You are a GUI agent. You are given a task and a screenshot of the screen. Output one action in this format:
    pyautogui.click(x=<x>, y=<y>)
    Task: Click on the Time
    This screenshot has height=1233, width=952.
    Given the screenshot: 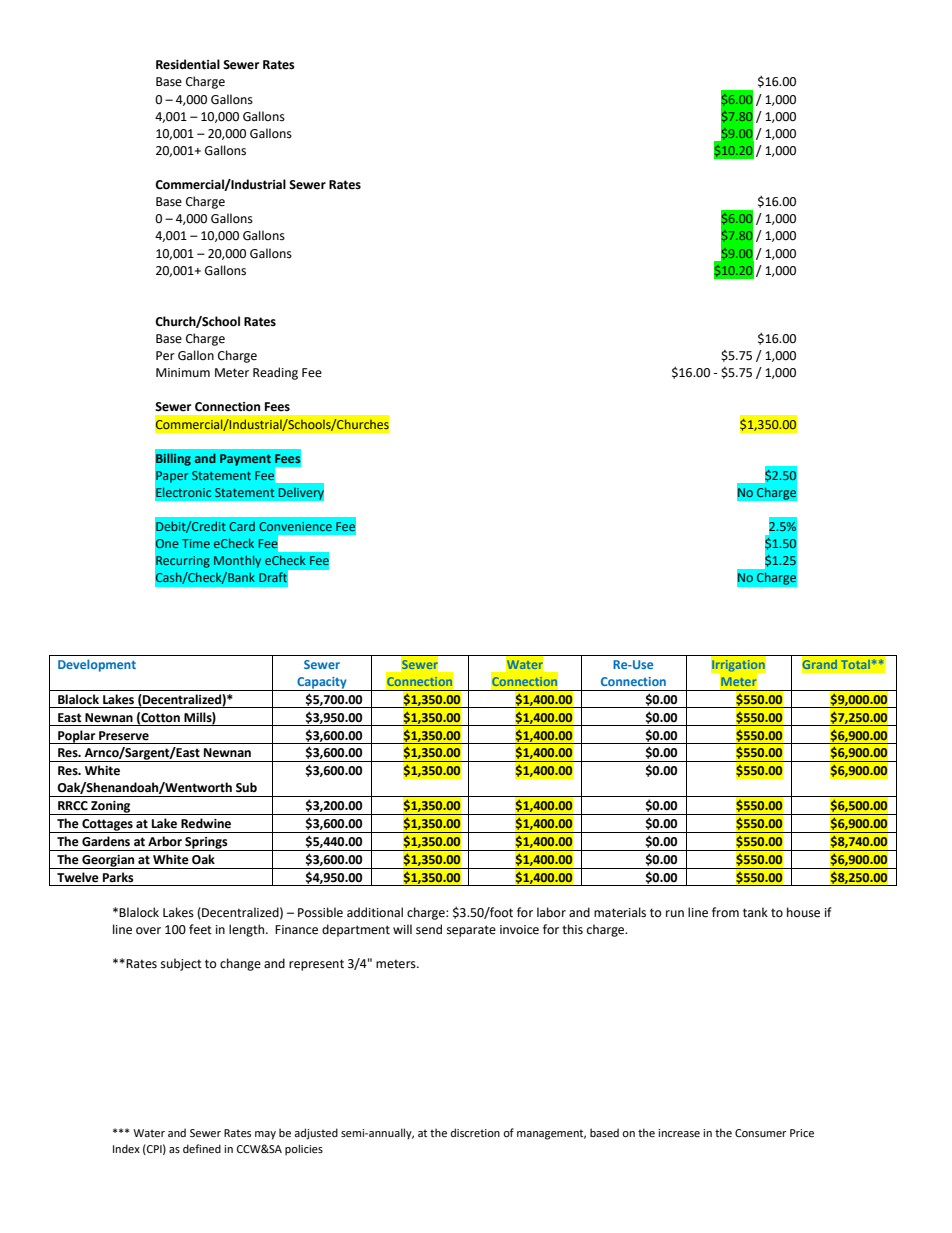 What is the action you would take?
    pyautogui.click(x=196, y=543)
